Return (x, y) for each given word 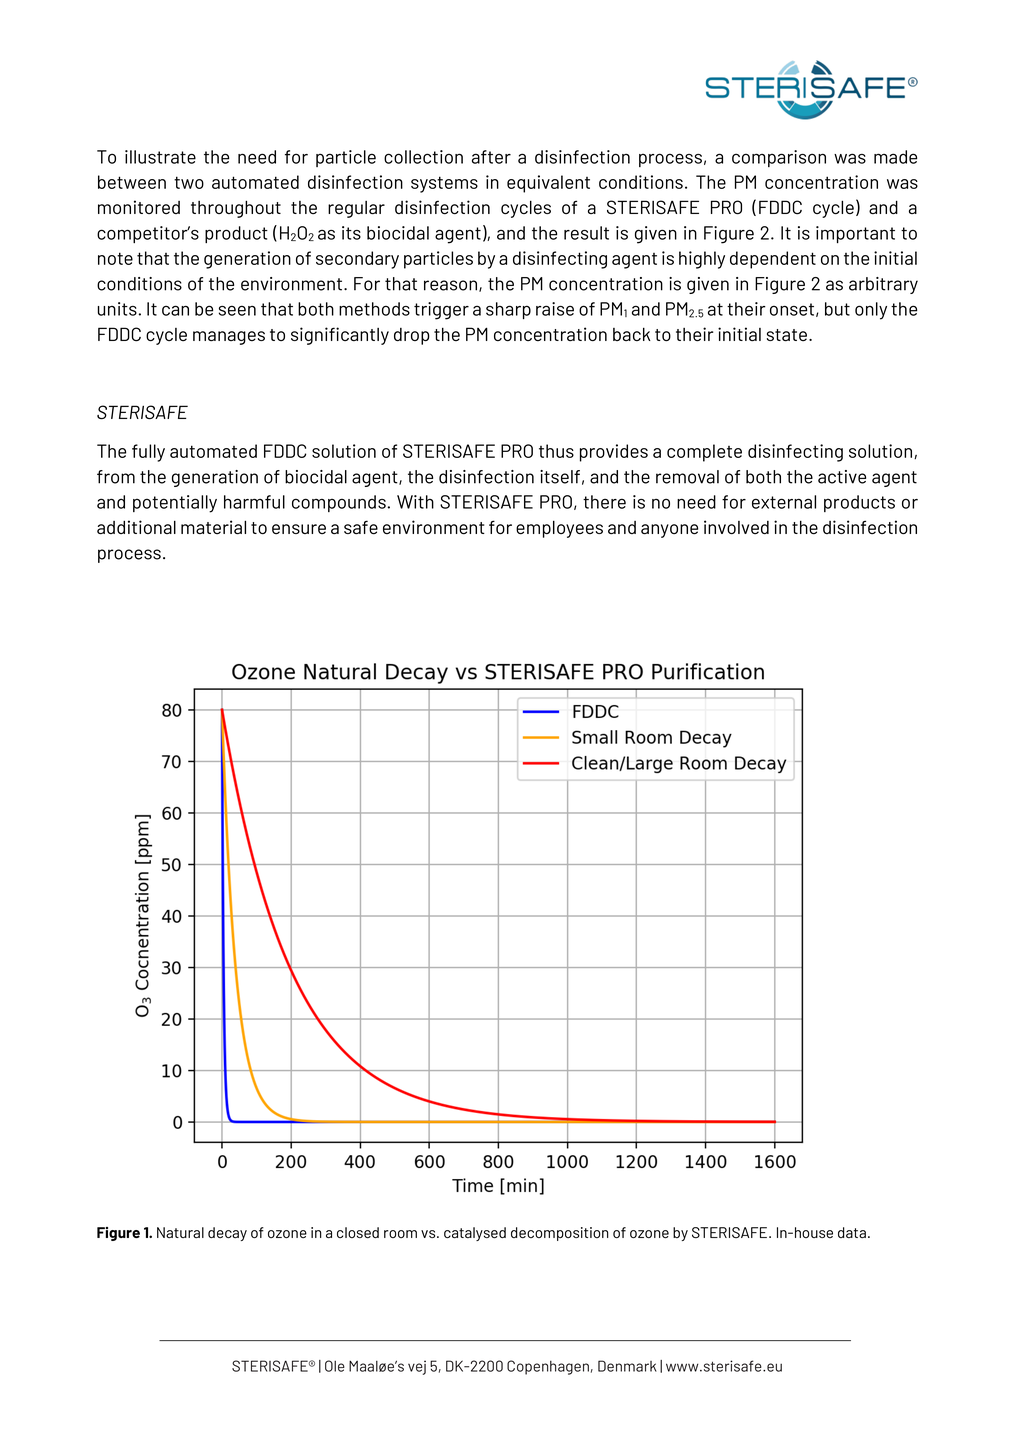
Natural (180, 1232)
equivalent (548, 184)
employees (559, 529)
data (852, 1232)
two (189, 182)
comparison (779, 158)
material (213, 527)
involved (736, 527)
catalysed (475, 1234)
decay (227, 1234)
